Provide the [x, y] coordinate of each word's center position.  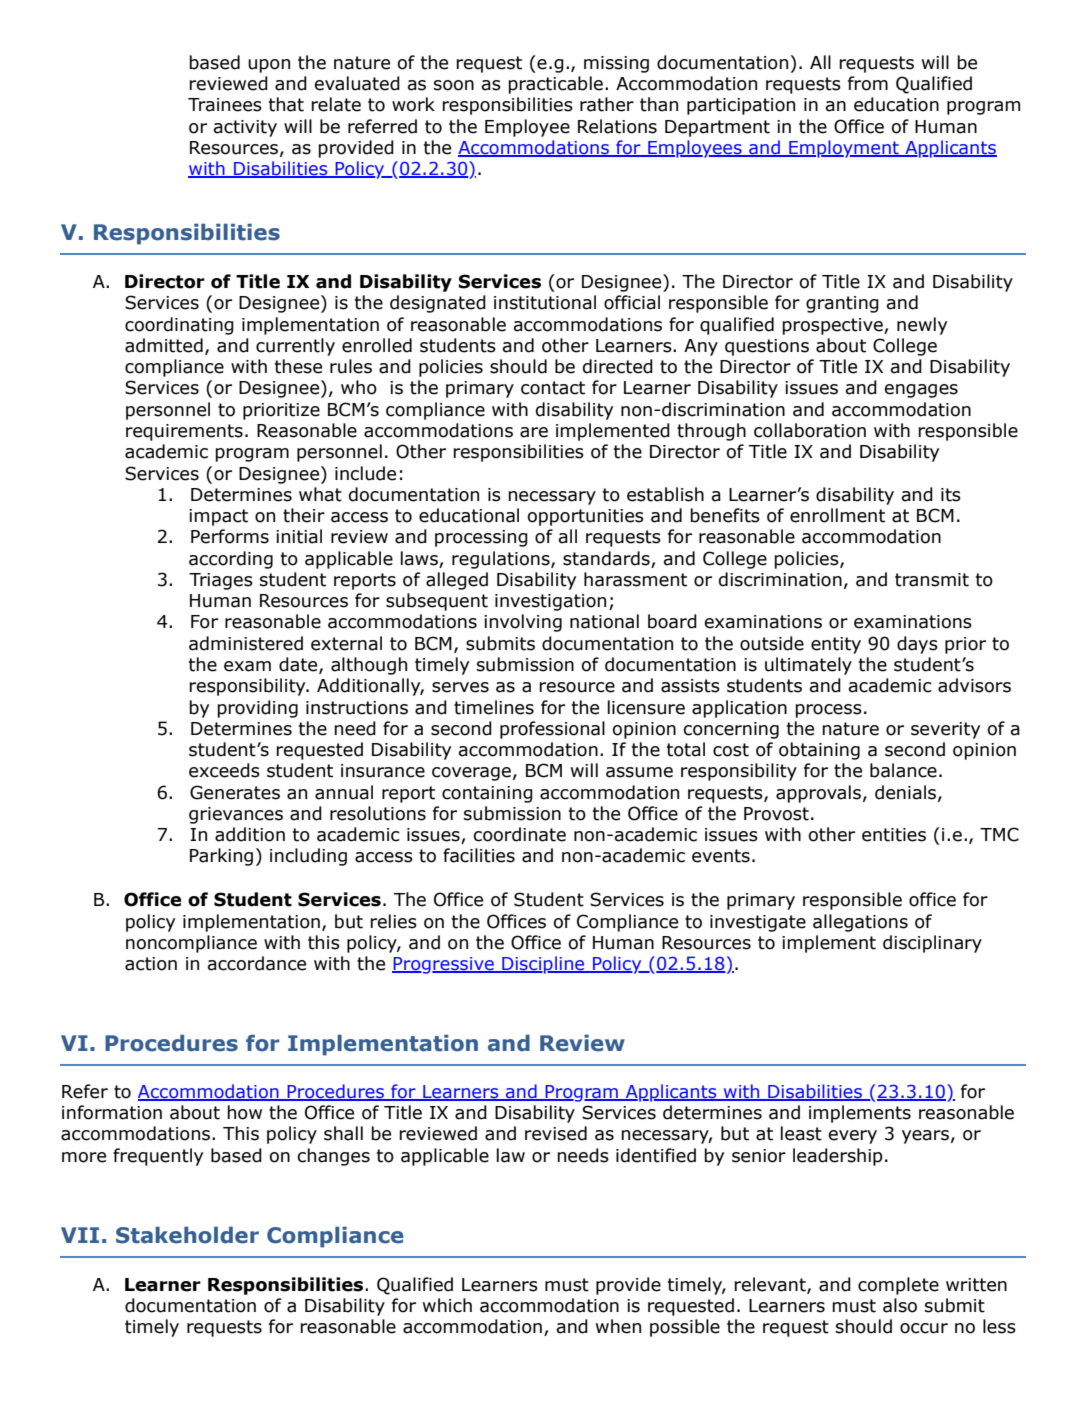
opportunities [586, 517]
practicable [555, 85]
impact [218, 517]
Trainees [225, 105]
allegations [860, 923]
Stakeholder [187, 1235]
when [618, 1326]
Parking [221, 857]
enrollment [837, 515]
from [868, 83]
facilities [479, 855]
